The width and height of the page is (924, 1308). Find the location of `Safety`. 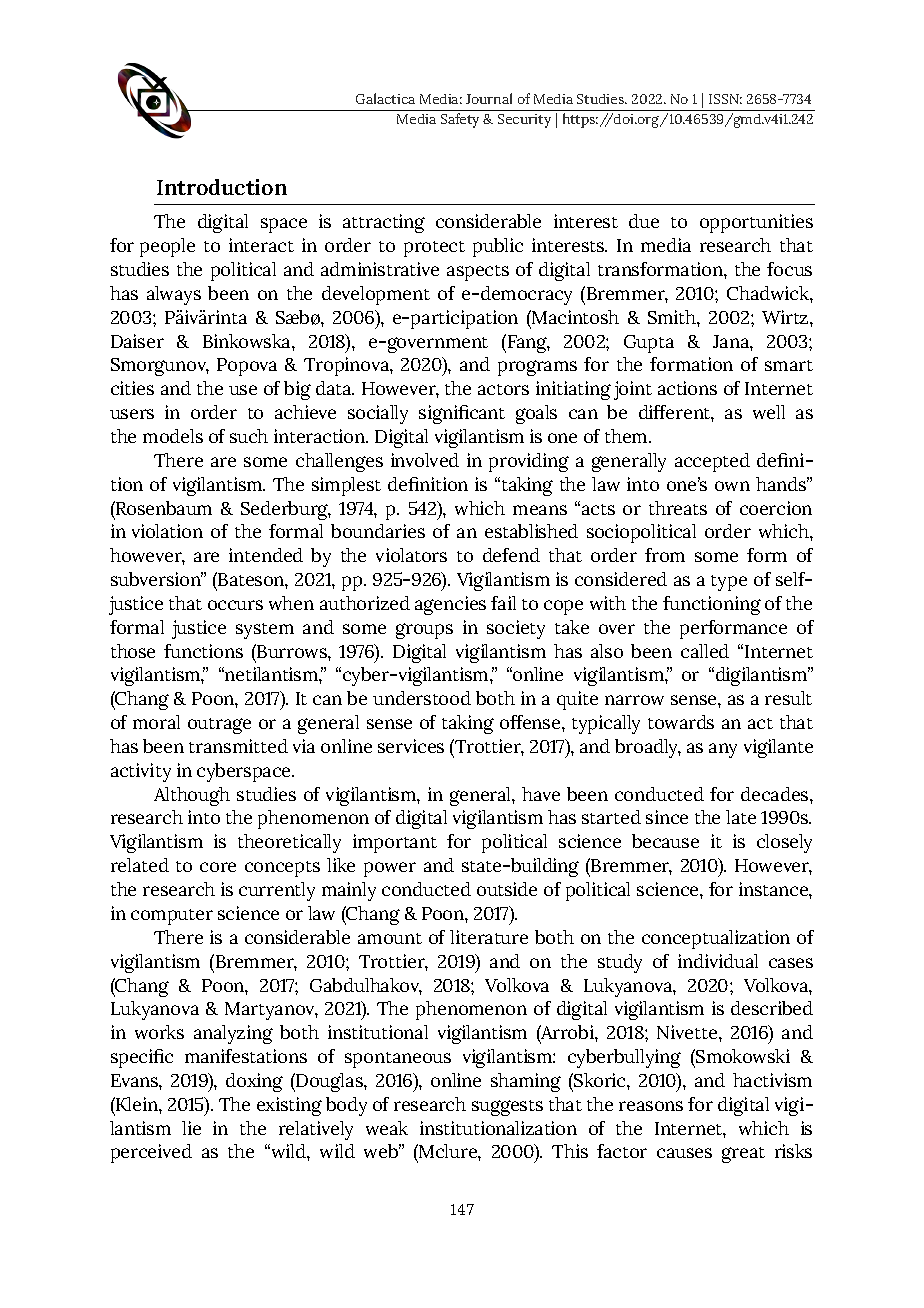

Safety is located at coordinates (460, 120).
